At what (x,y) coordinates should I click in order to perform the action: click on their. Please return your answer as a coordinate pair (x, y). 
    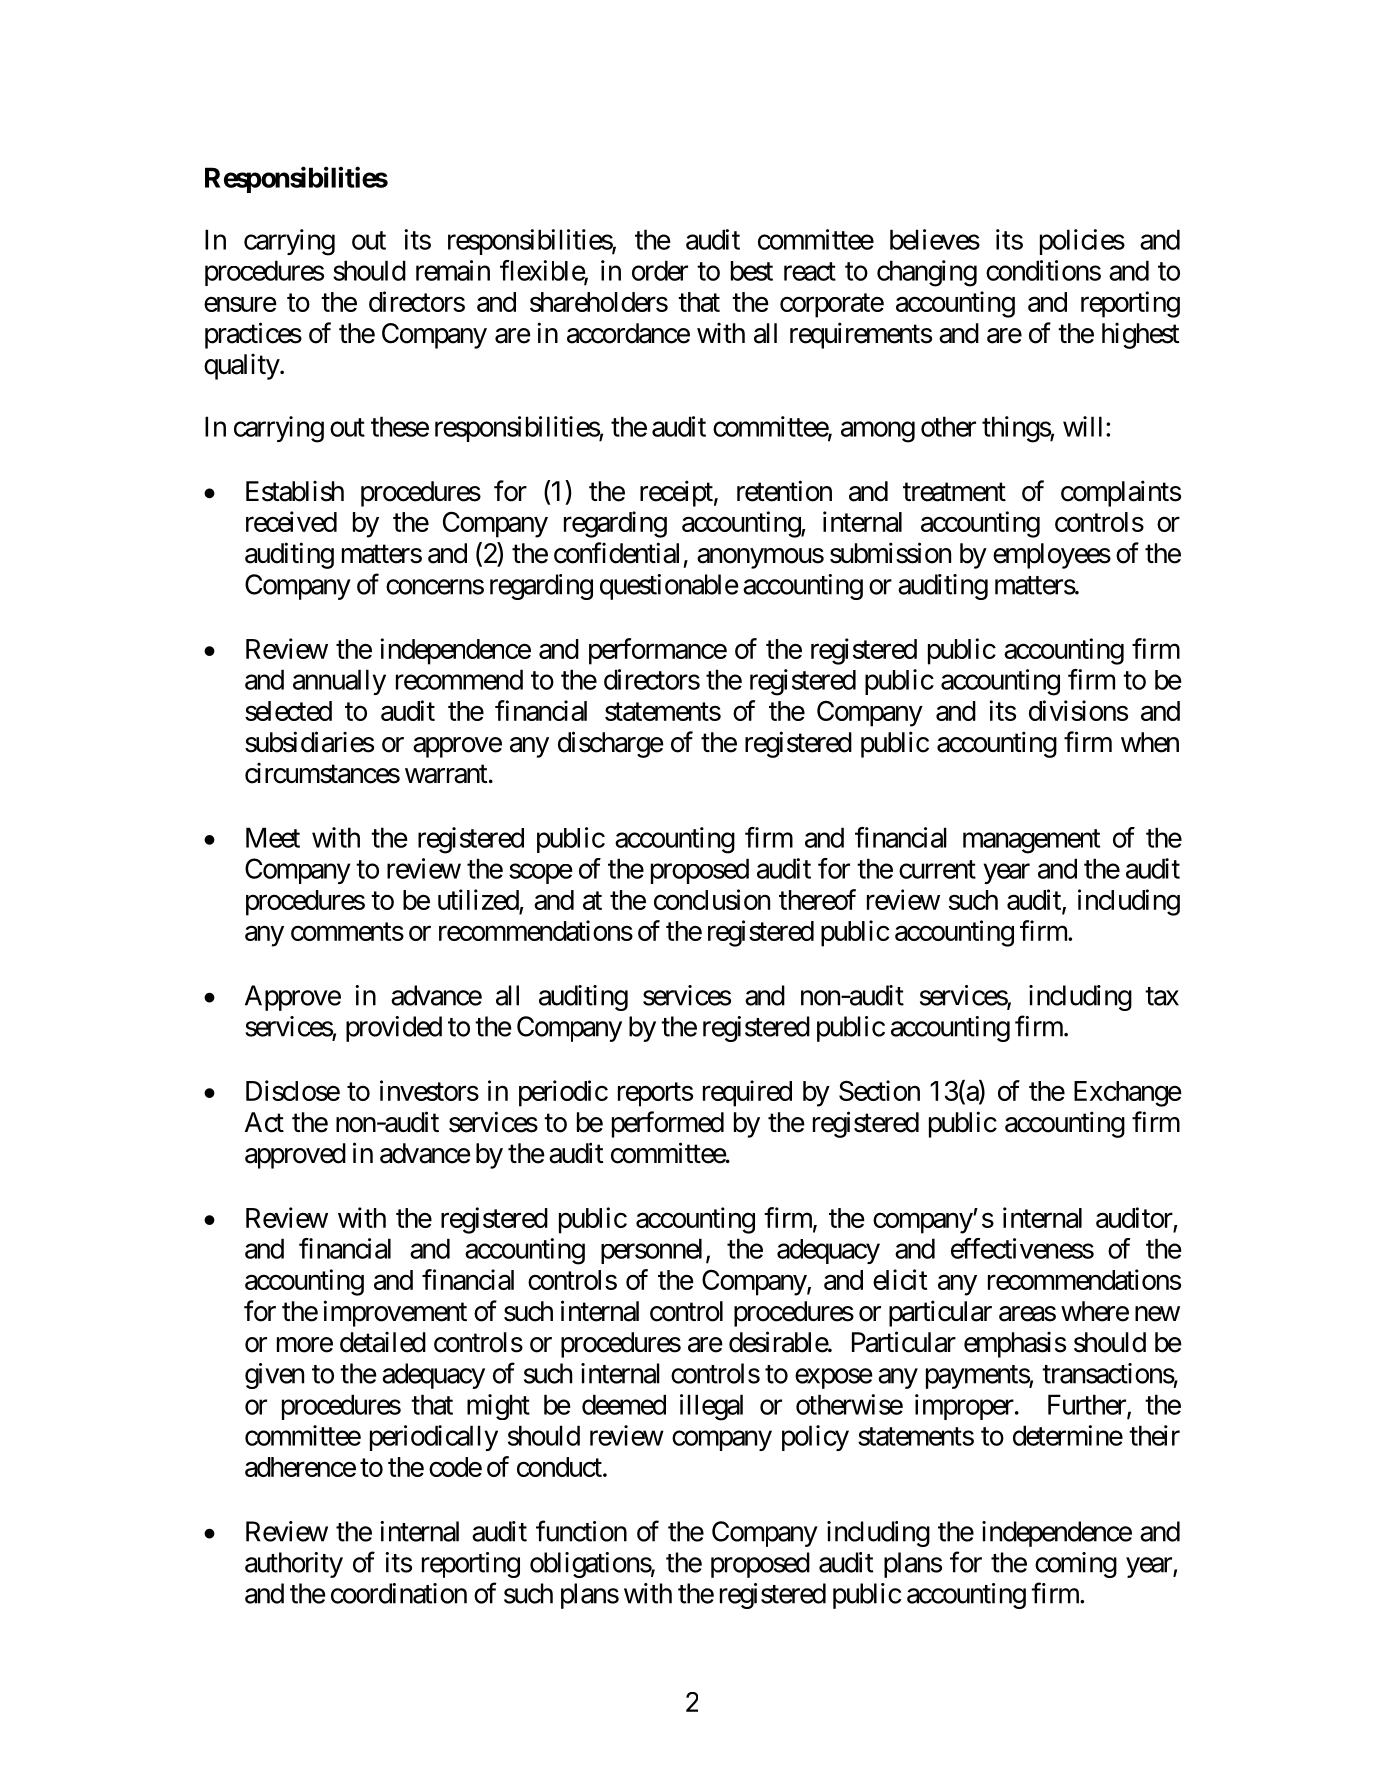
    Looking at the image, I should click on (1154, 1435).
